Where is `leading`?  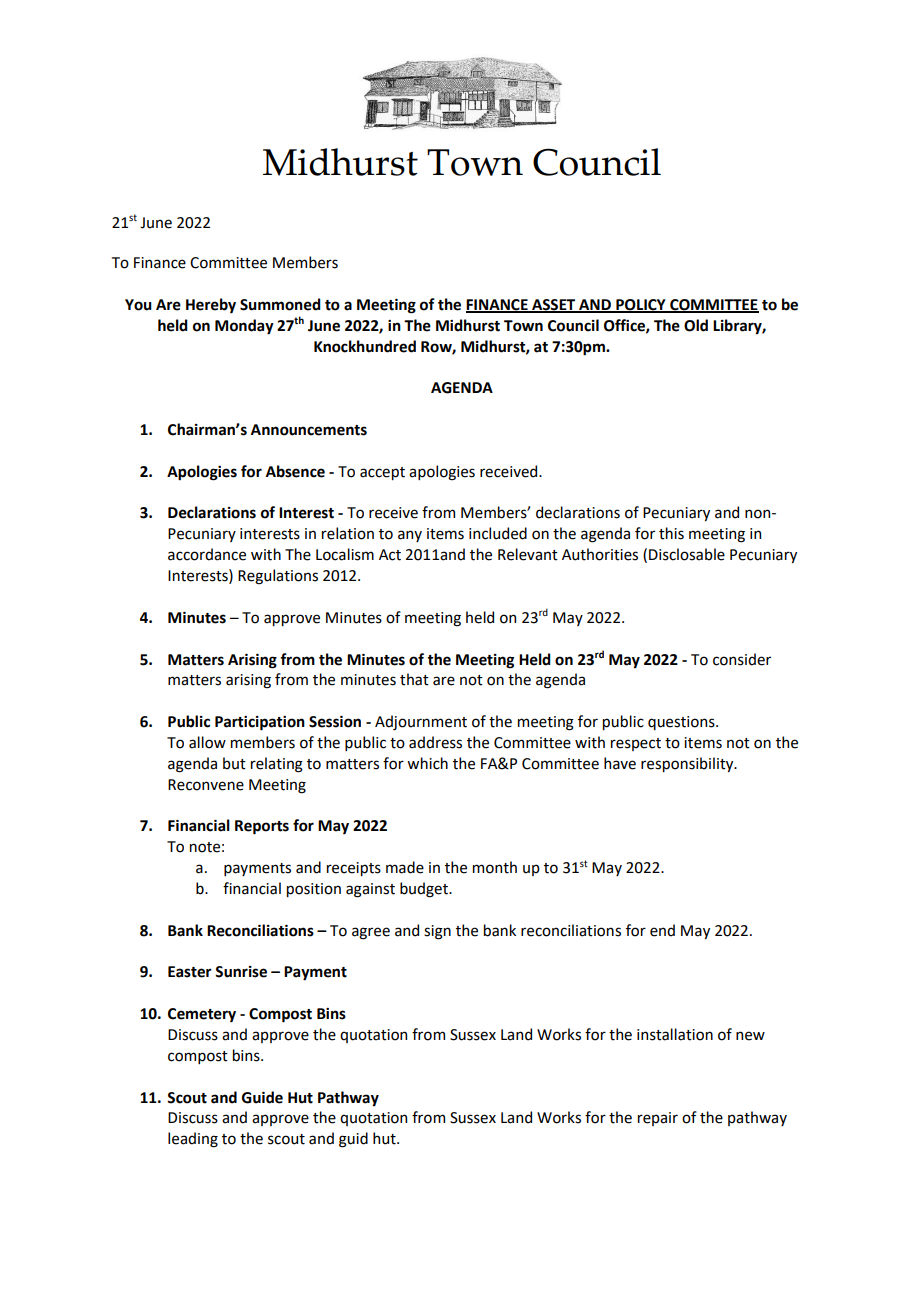 leading is located at coordinates (193, 1140).
